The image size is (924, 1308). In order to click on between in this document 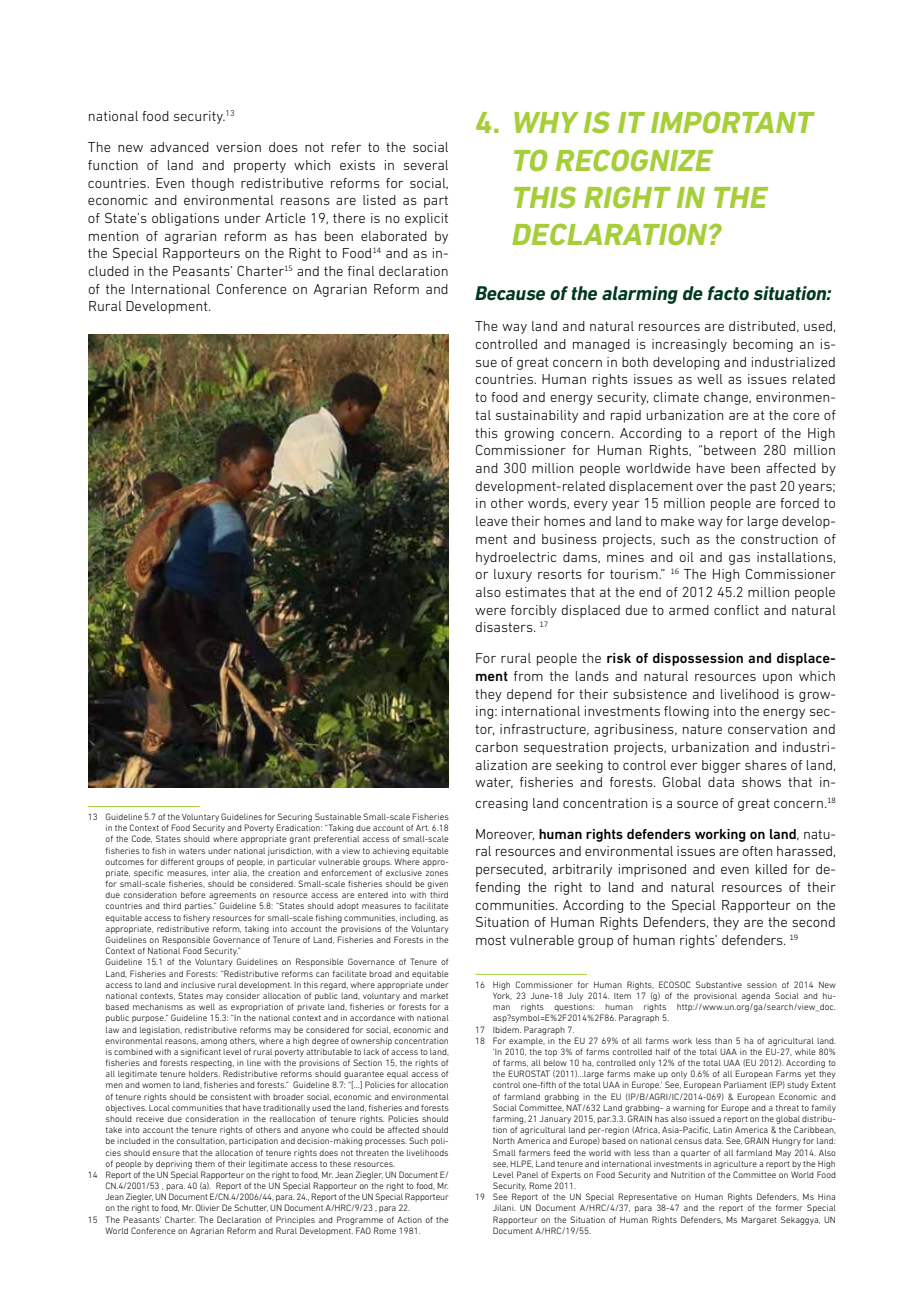, I will do `click(730, 450)`.
